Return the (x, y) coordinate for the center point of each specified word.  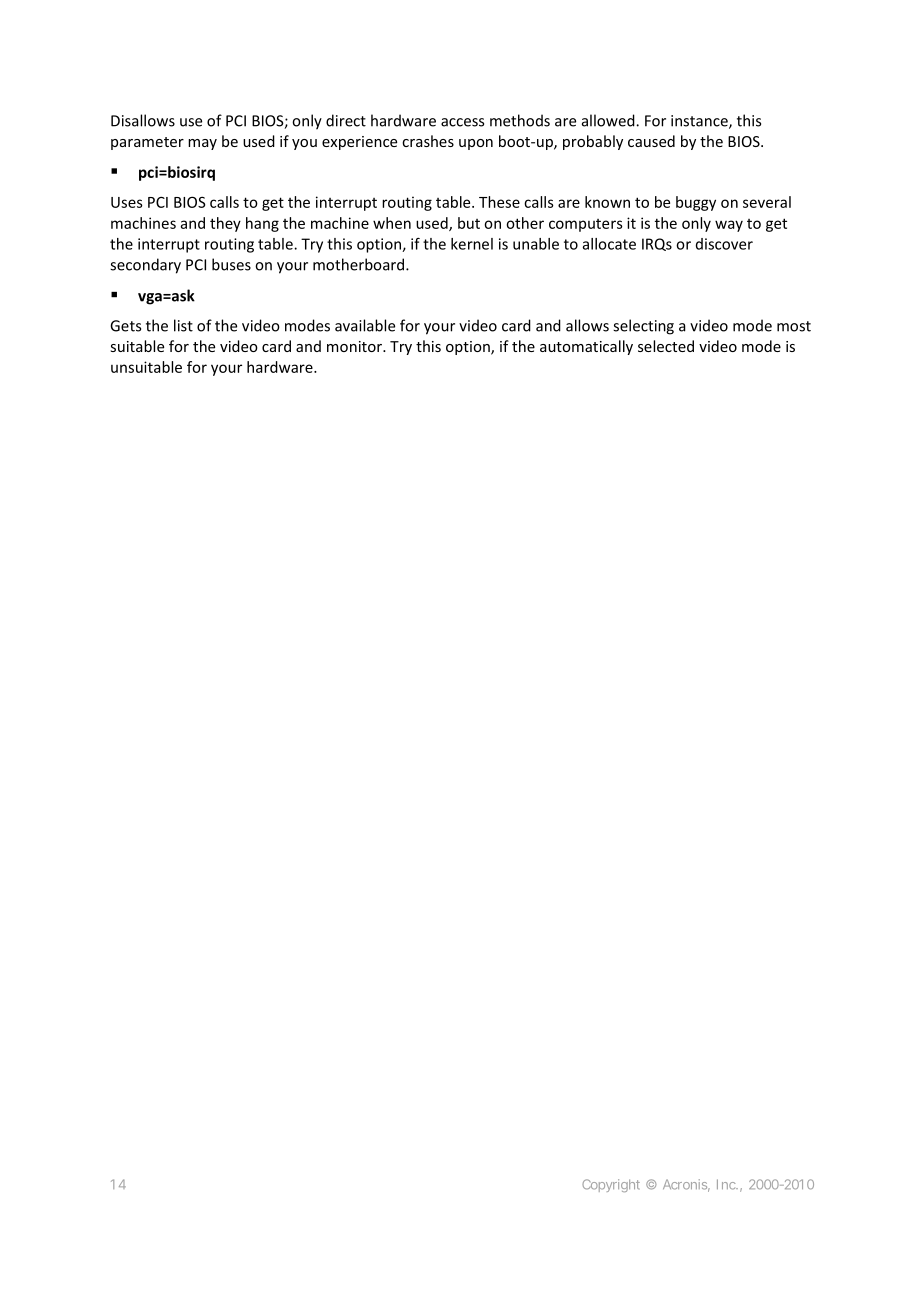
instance (700, 122)
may (202, 144)
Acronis (686, 1185)
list (183, 325)
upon (476, 144)
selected (666, 346)
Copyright (611, 1185)
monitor (355, 346)
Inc (727, 1184)
